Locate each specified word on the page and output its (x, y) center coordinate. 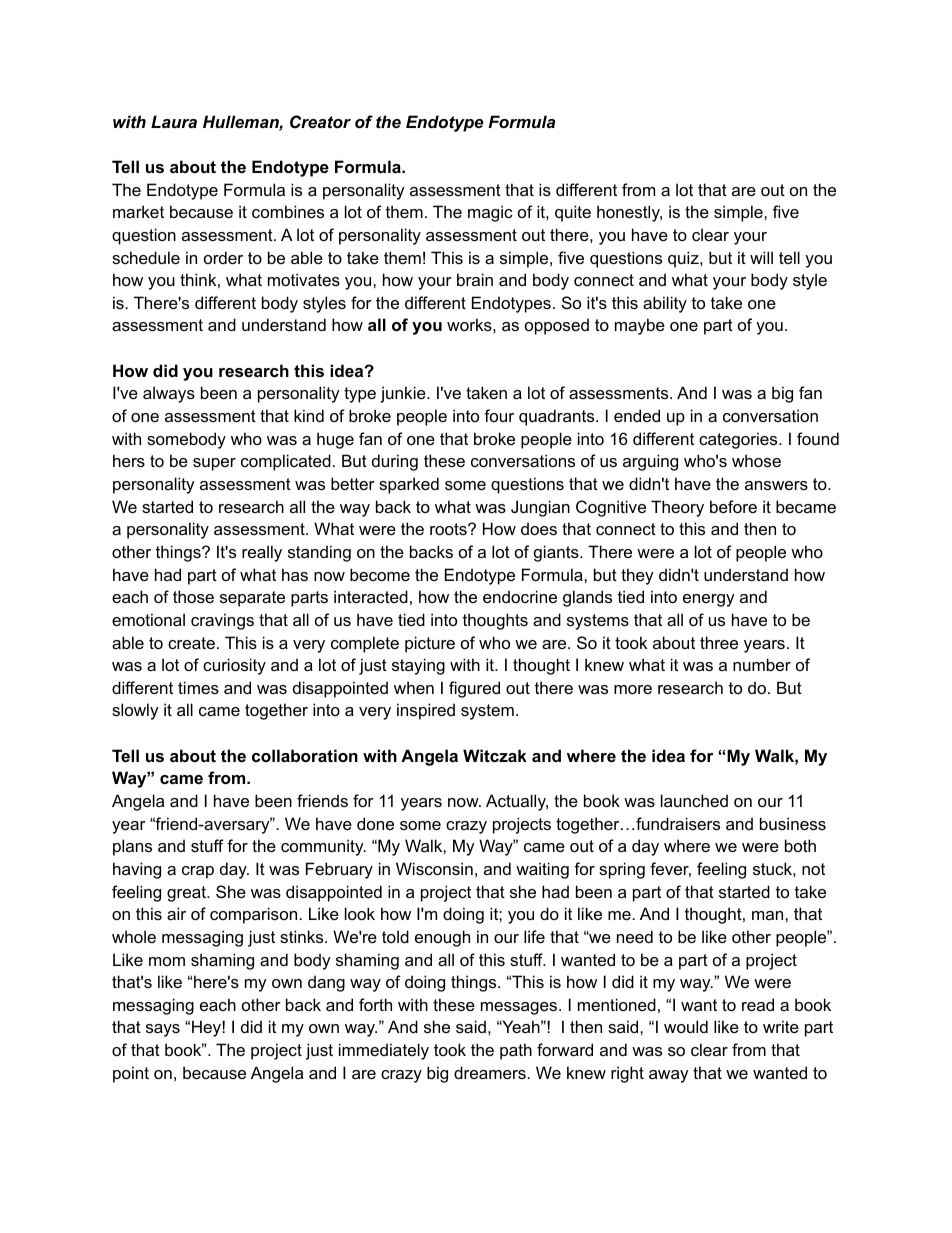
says (163, 1030)
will (761, 257)
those (193, 596)
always (169, 394)
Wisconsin (434, 868)
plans (132, 847)
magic (490, 213)
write (781, 1026)
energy (709, 600)
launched (694, 800)
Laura (174, 121)
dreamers (490, 1072)
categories (739, 440)
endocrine (520, 596)
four (499, 415)
